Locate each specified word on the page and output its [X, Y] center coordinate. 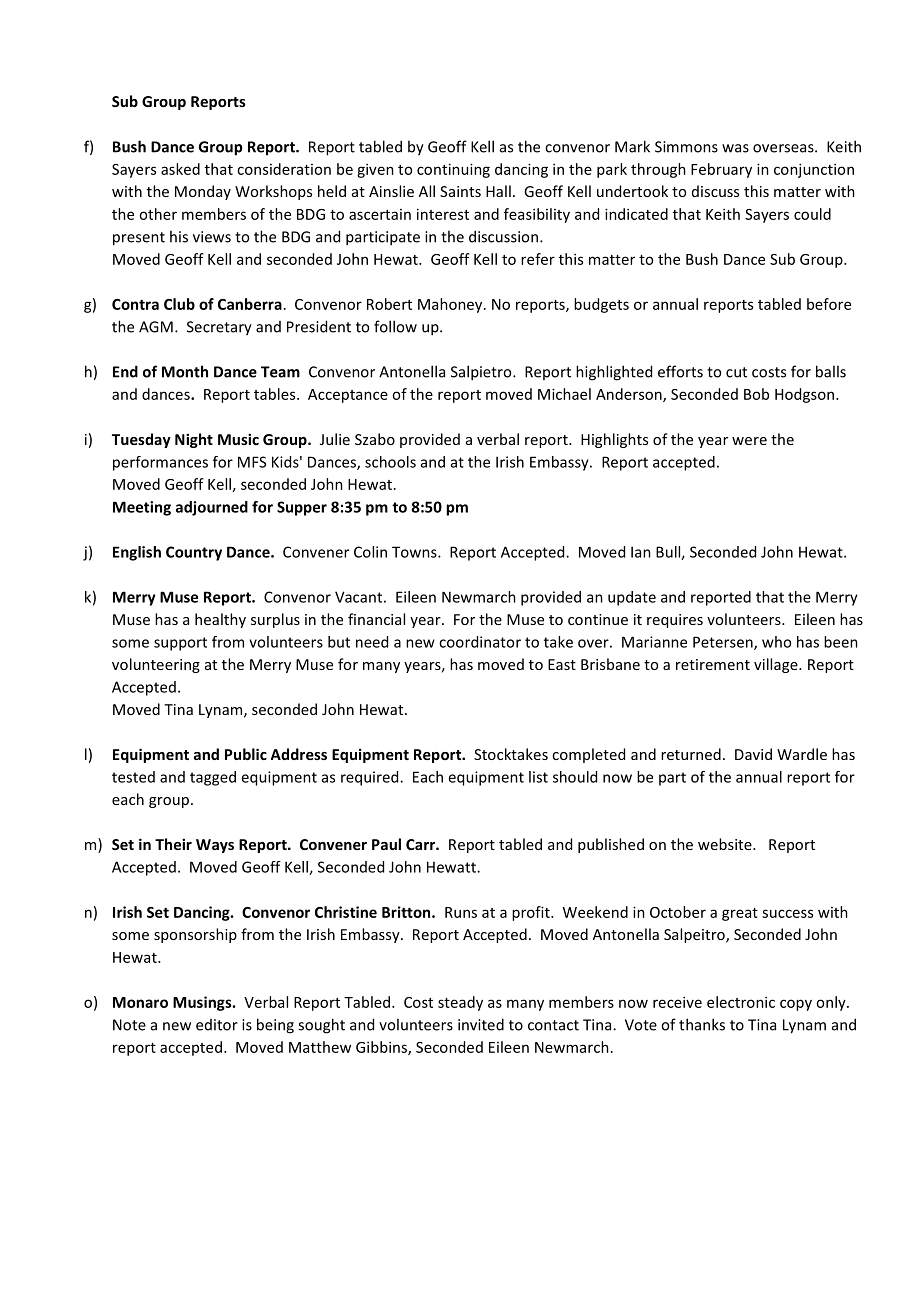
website [726, 844]
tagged [213, 778]
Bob [756, 394]
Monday [203, 192]
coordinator [480, 642]
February [721, 170]
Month [185, 371]
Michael [564, 394]
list [538, 777]
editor [217, 1025]
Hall [498, 191]
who [776, 642]
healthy [220, 620]
